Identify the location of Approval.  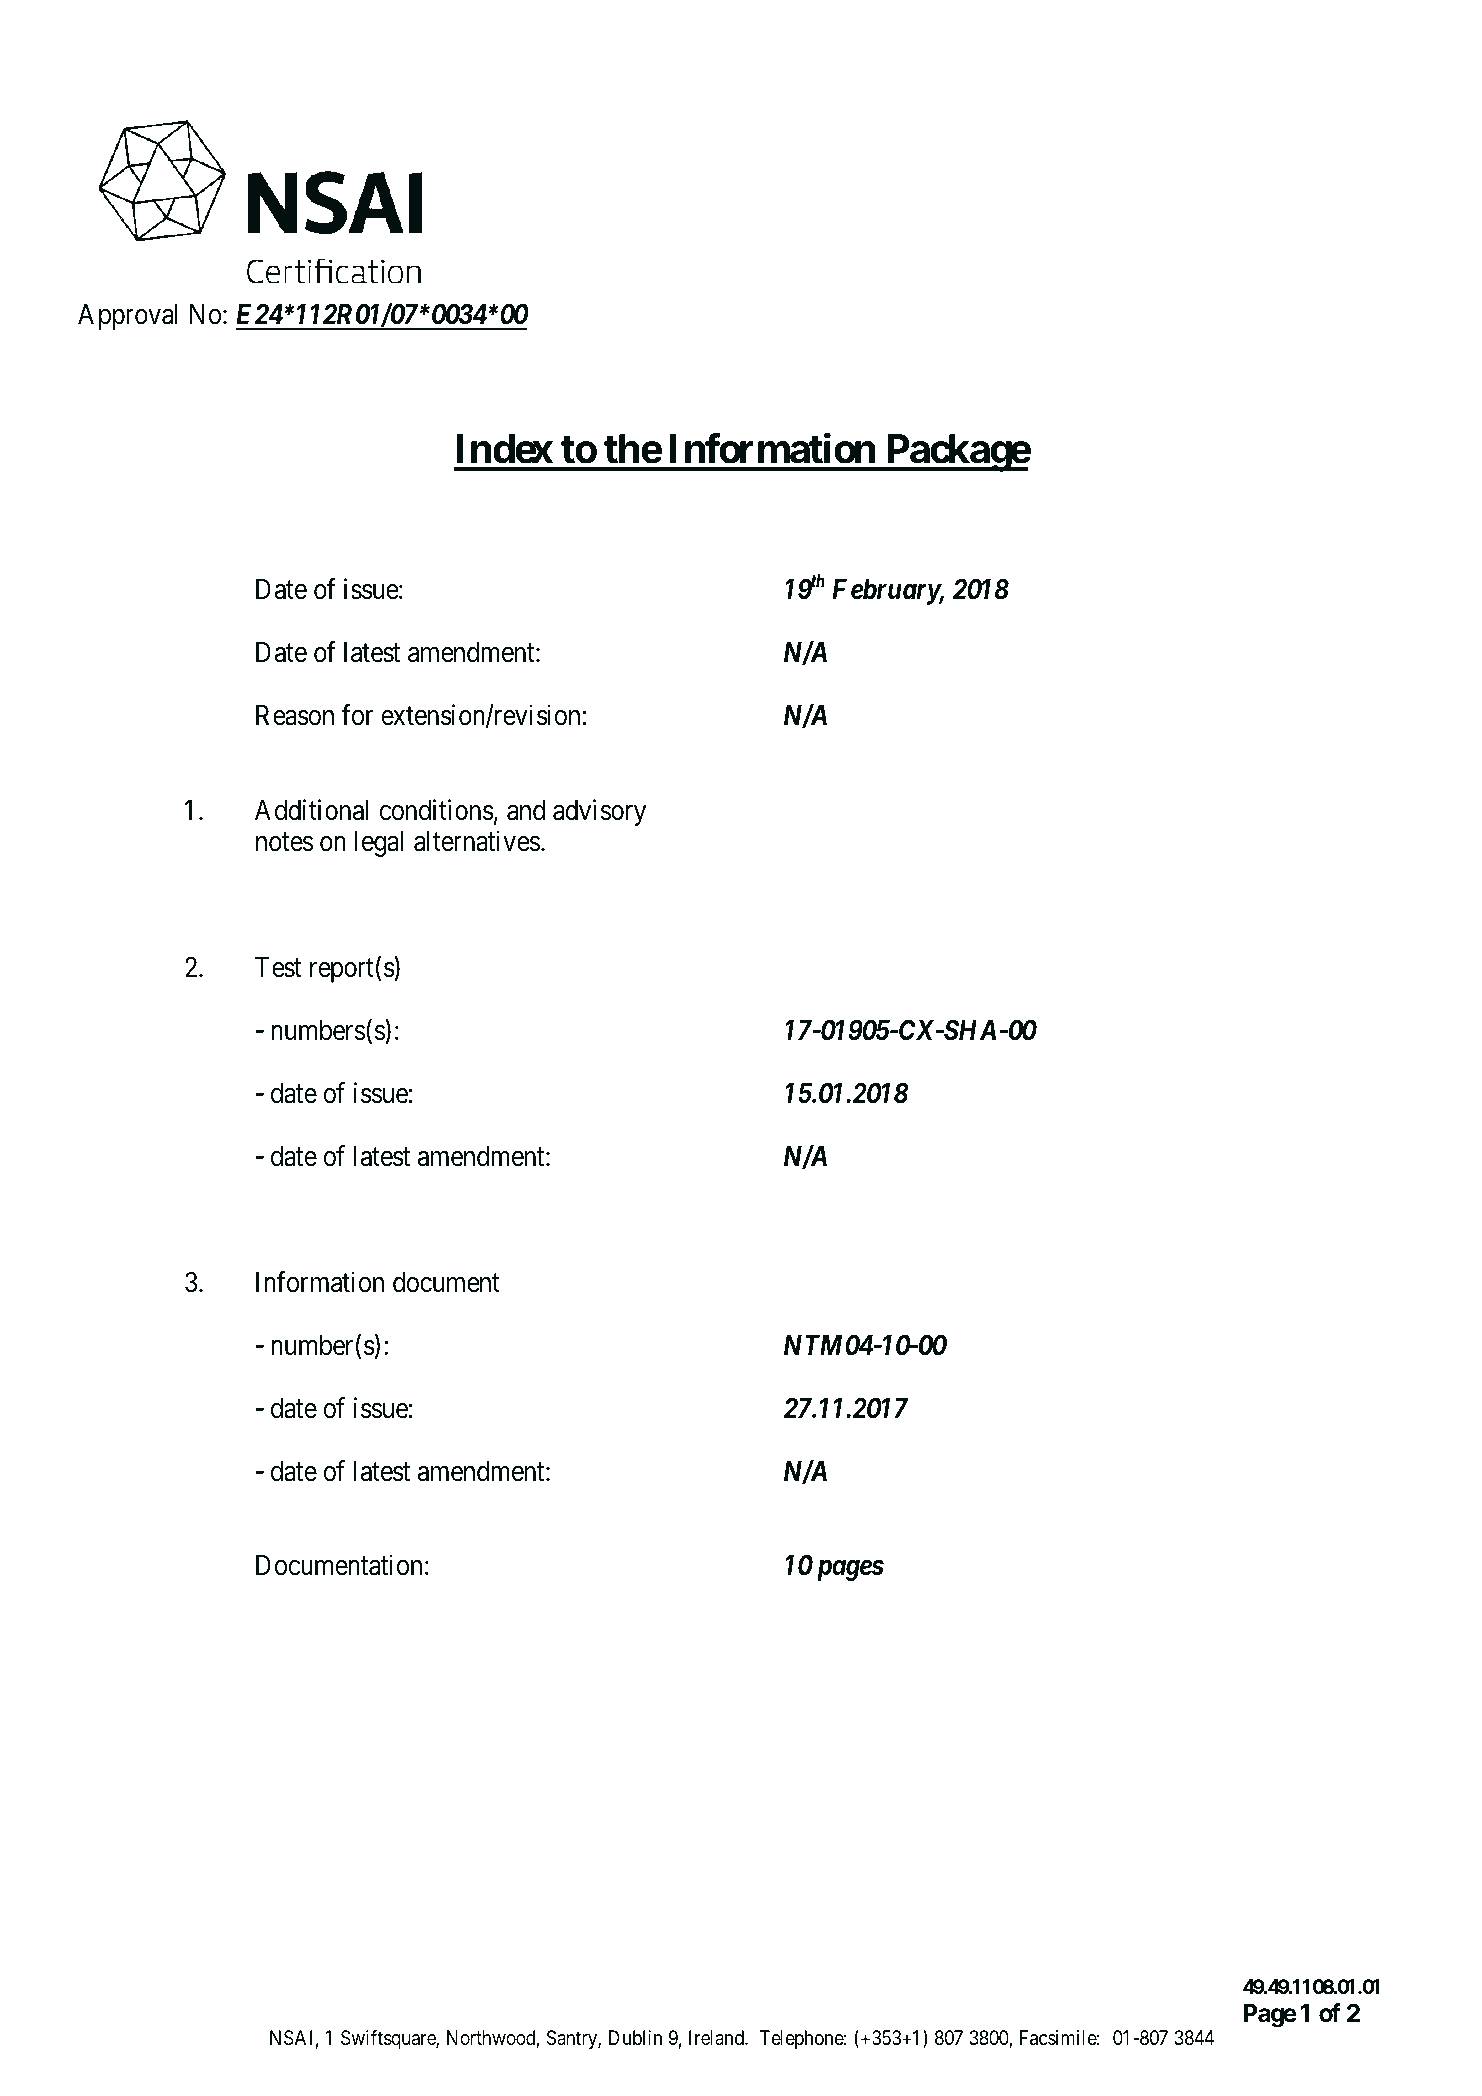
(128, 317).
